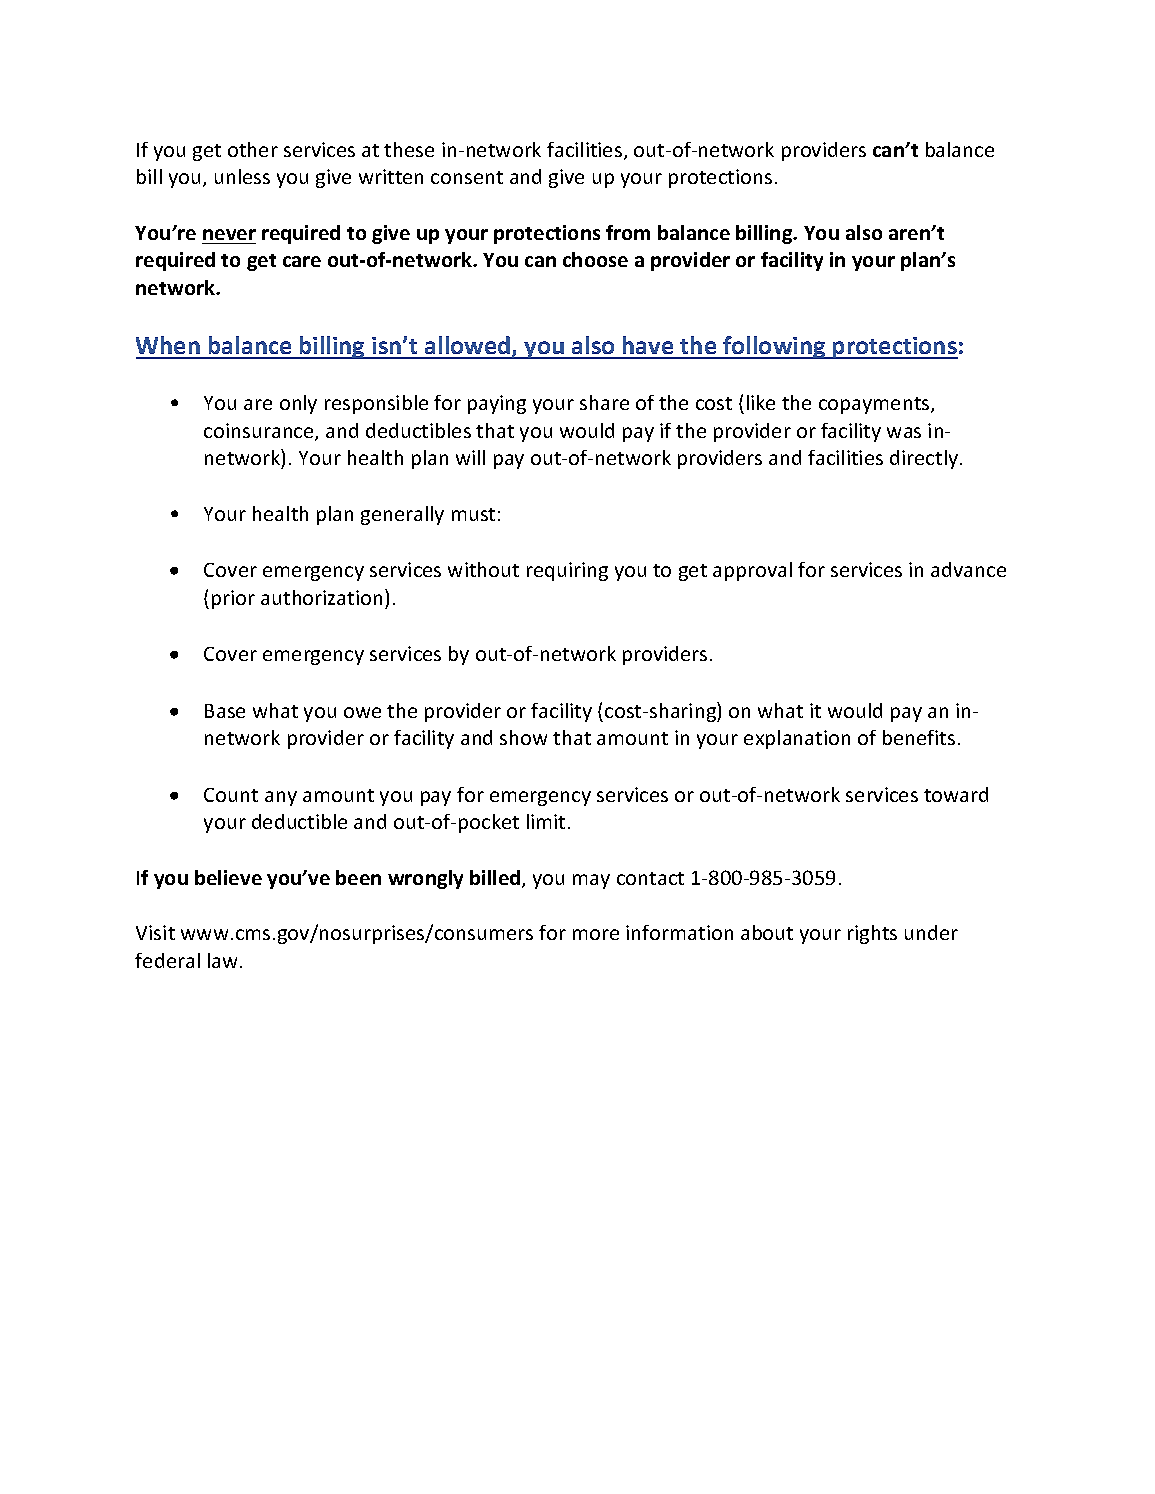 The height and width of the document is (1494, 1155). Describe the element at coordinates (242, 176) in the document. I see `unless` at that location.
